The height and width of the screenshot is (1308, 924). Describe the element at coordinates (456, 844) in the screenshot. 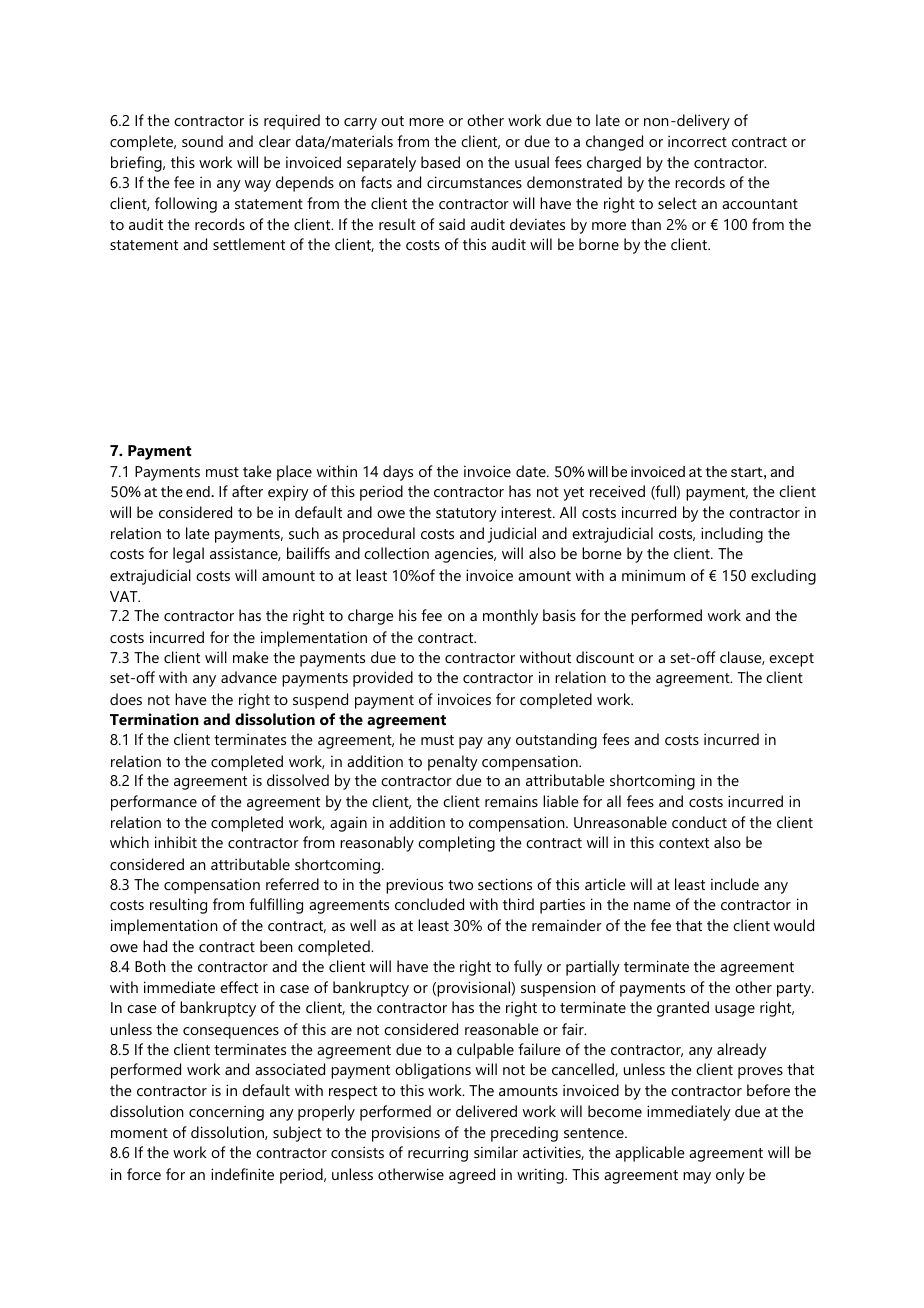

I see `completing` at that location.
